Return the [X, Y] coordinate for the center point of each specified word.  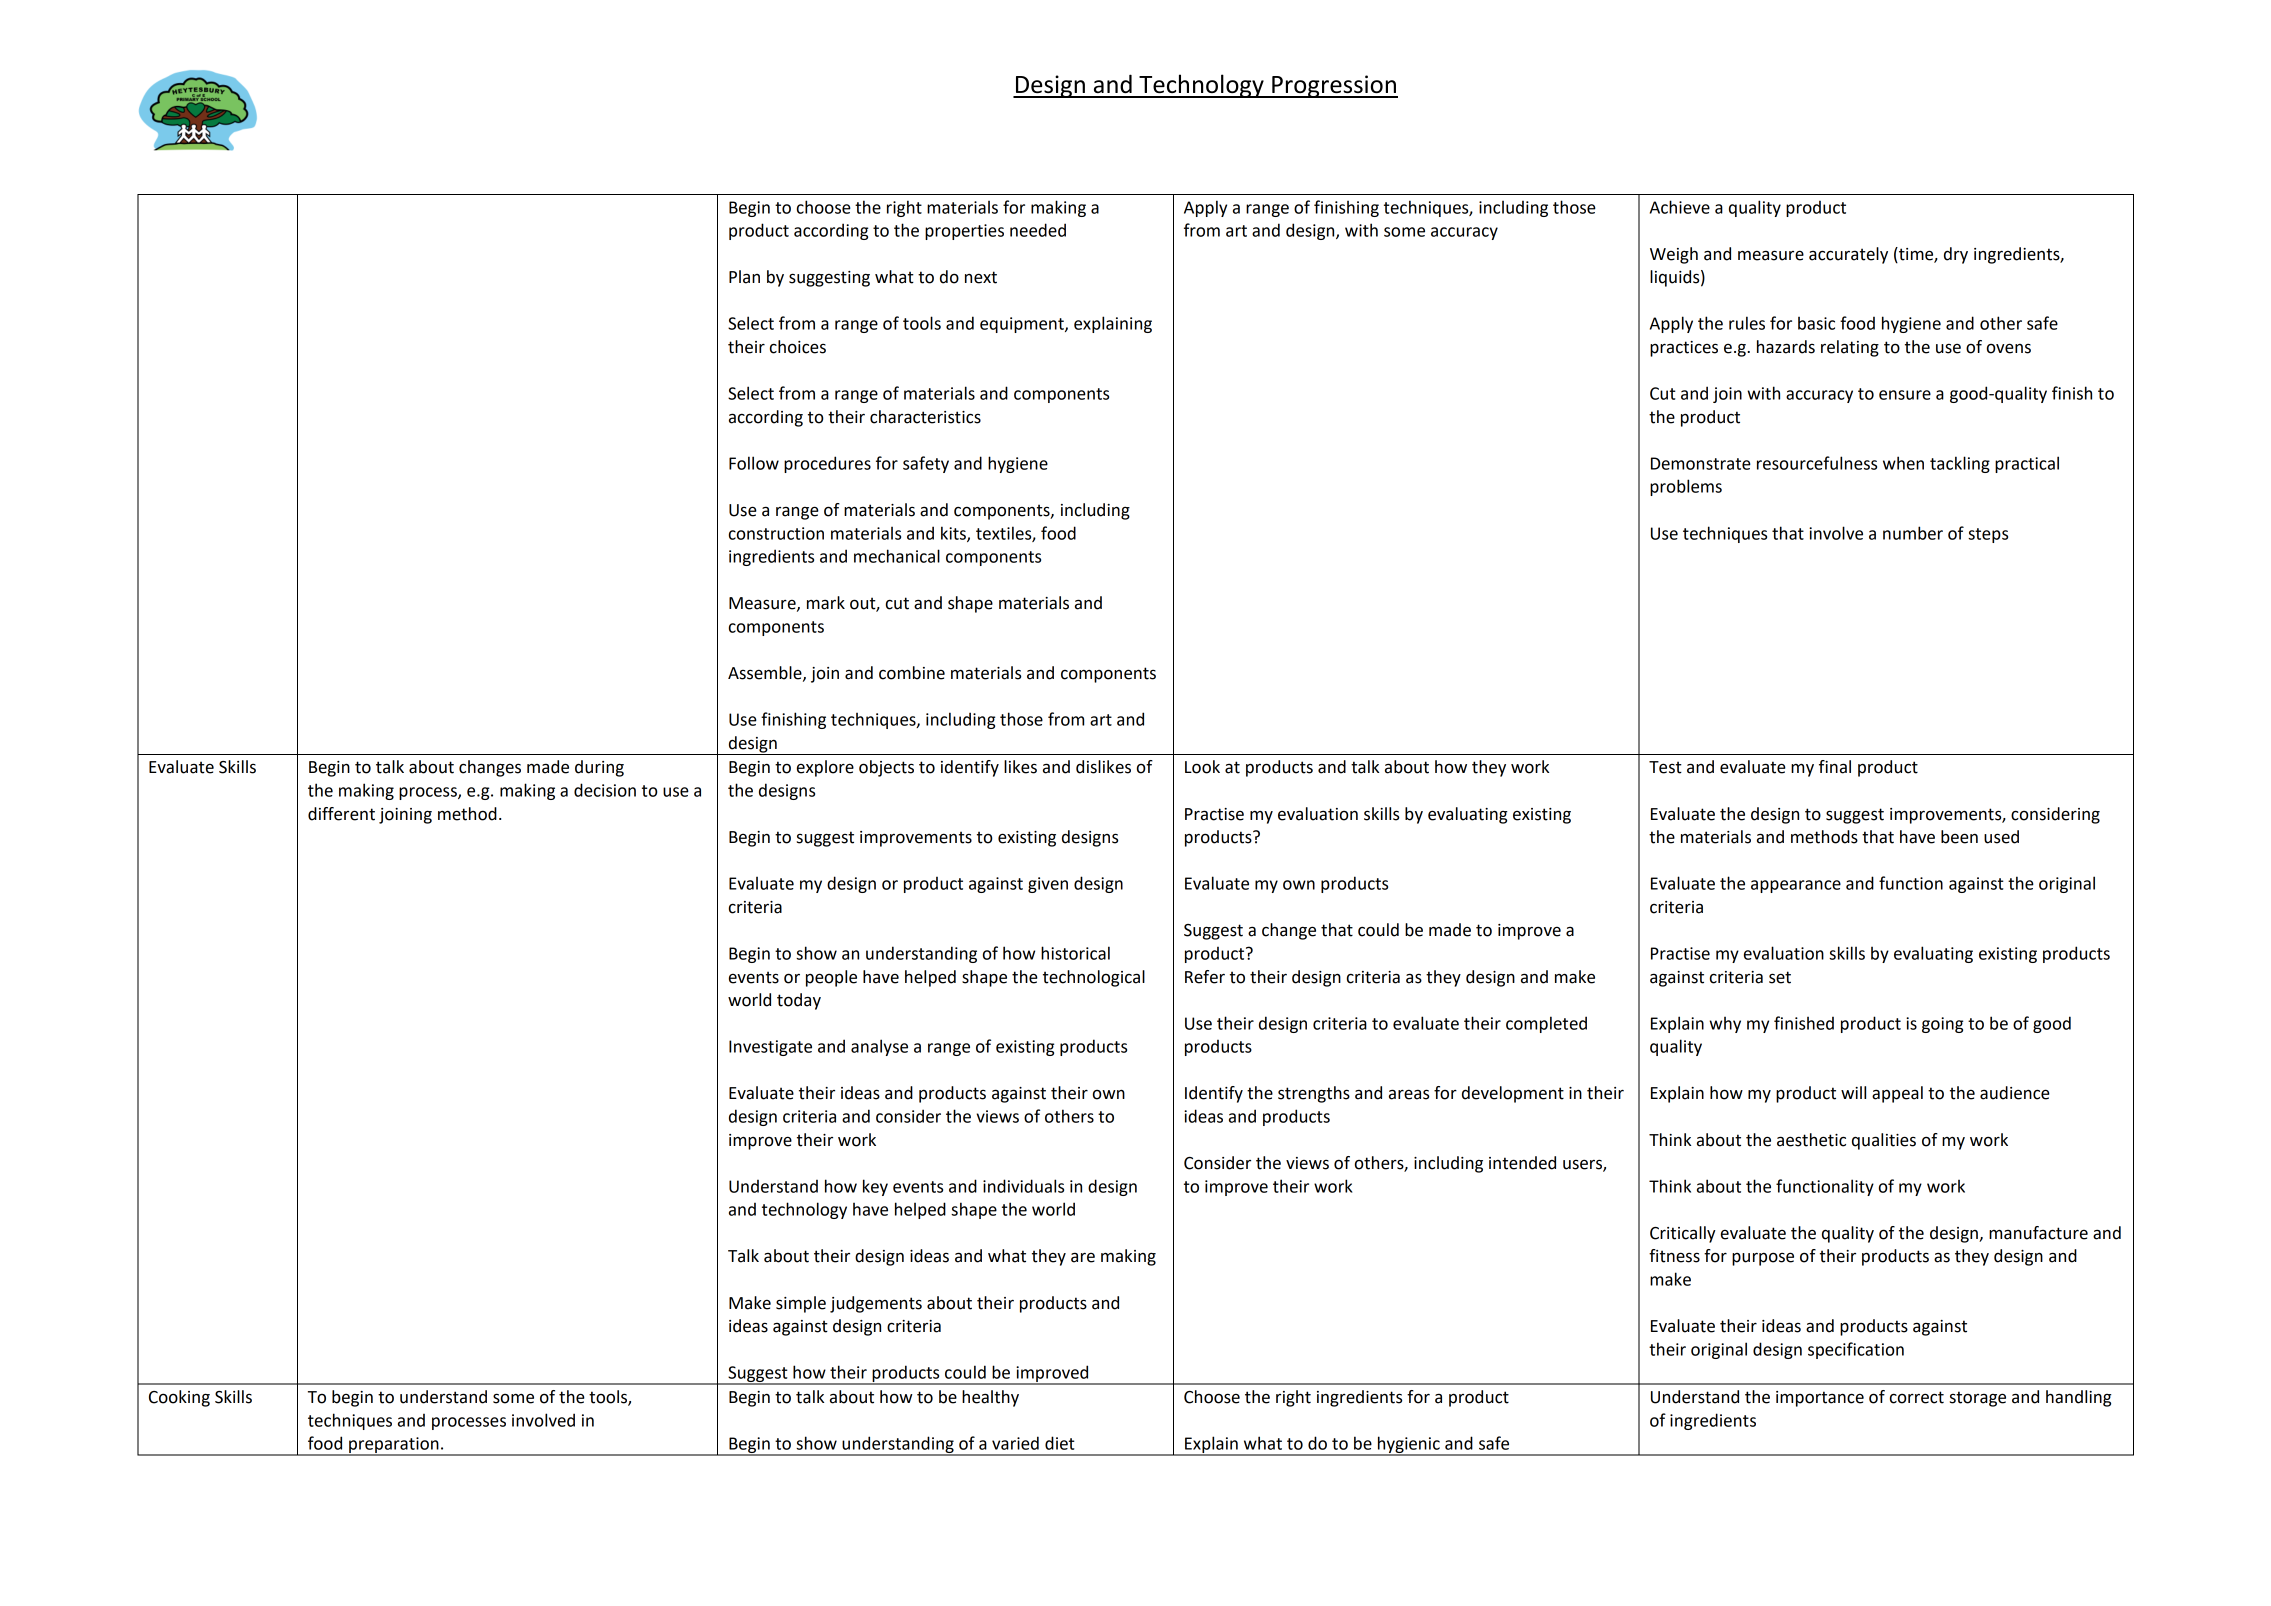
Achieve [1680, 207]
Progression [1334, 86]
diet [1060, 1443]
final [1835, 767]
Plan [744, 277]
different [341, 814]
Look [1202, 767]
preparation [394, 1446]
